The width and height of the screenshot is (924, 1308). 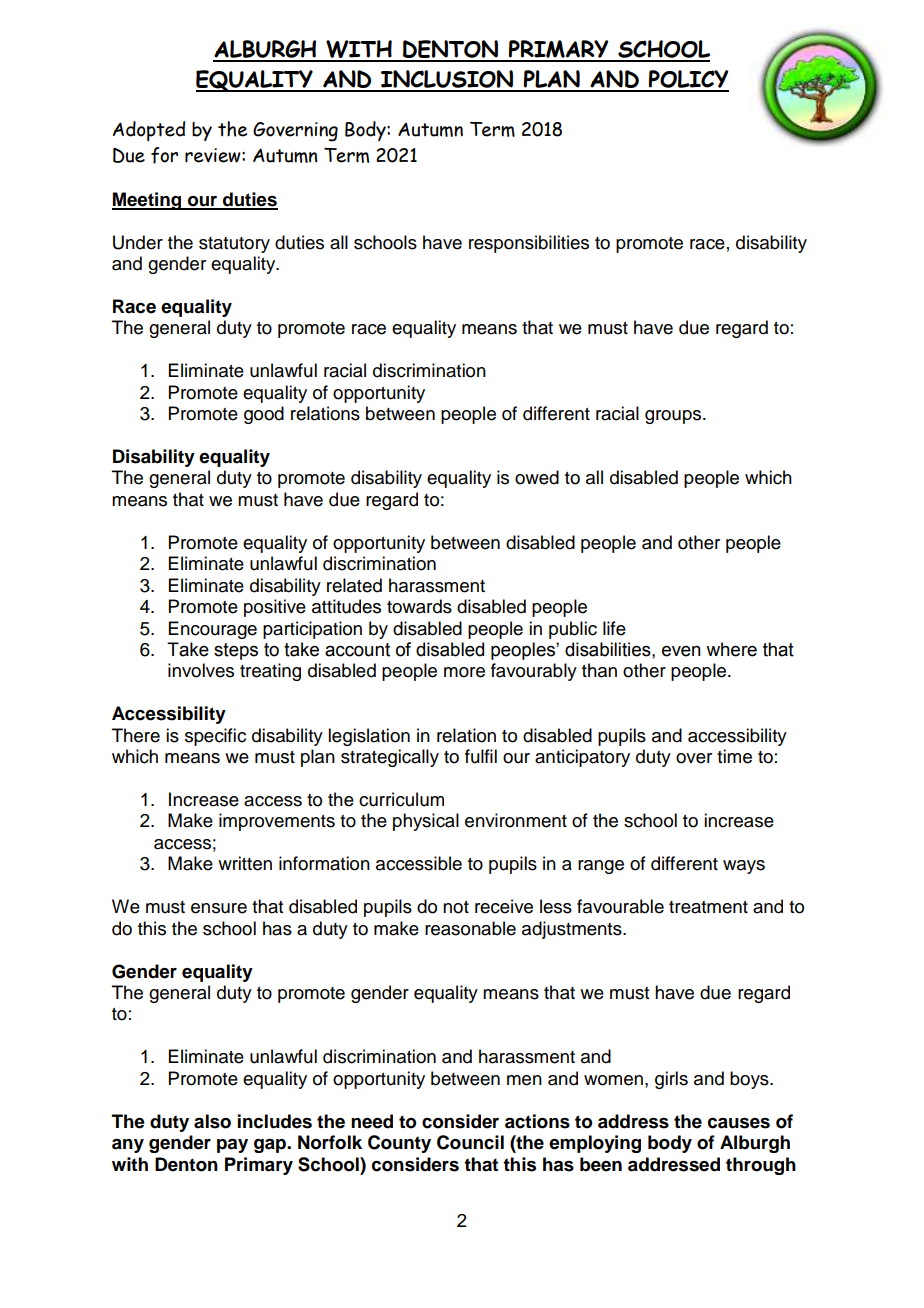 I want to click on even, so click(x=681, y=651).
